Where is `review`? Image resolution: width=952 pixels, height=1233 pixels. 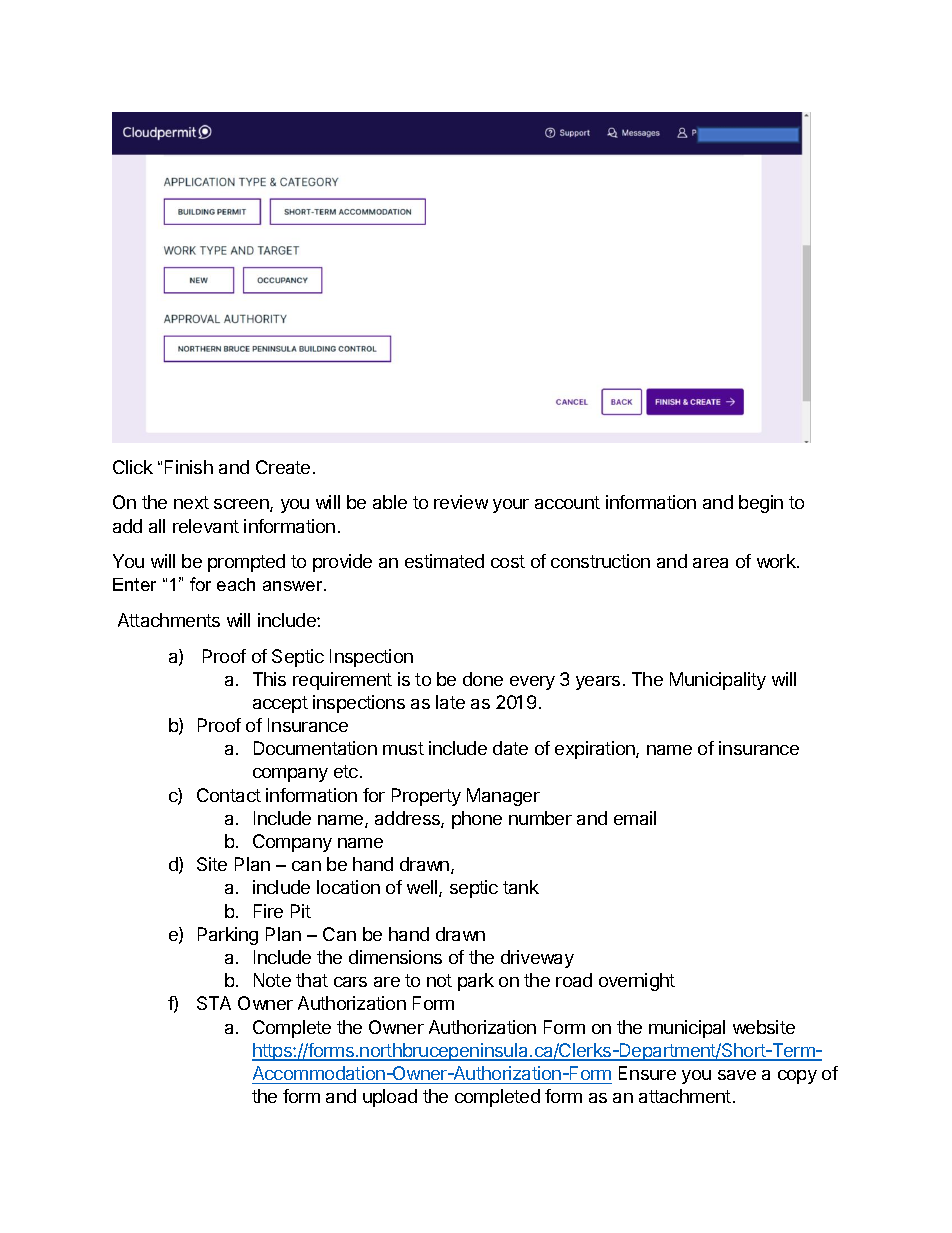 review is located at coordinates (461, 502).
